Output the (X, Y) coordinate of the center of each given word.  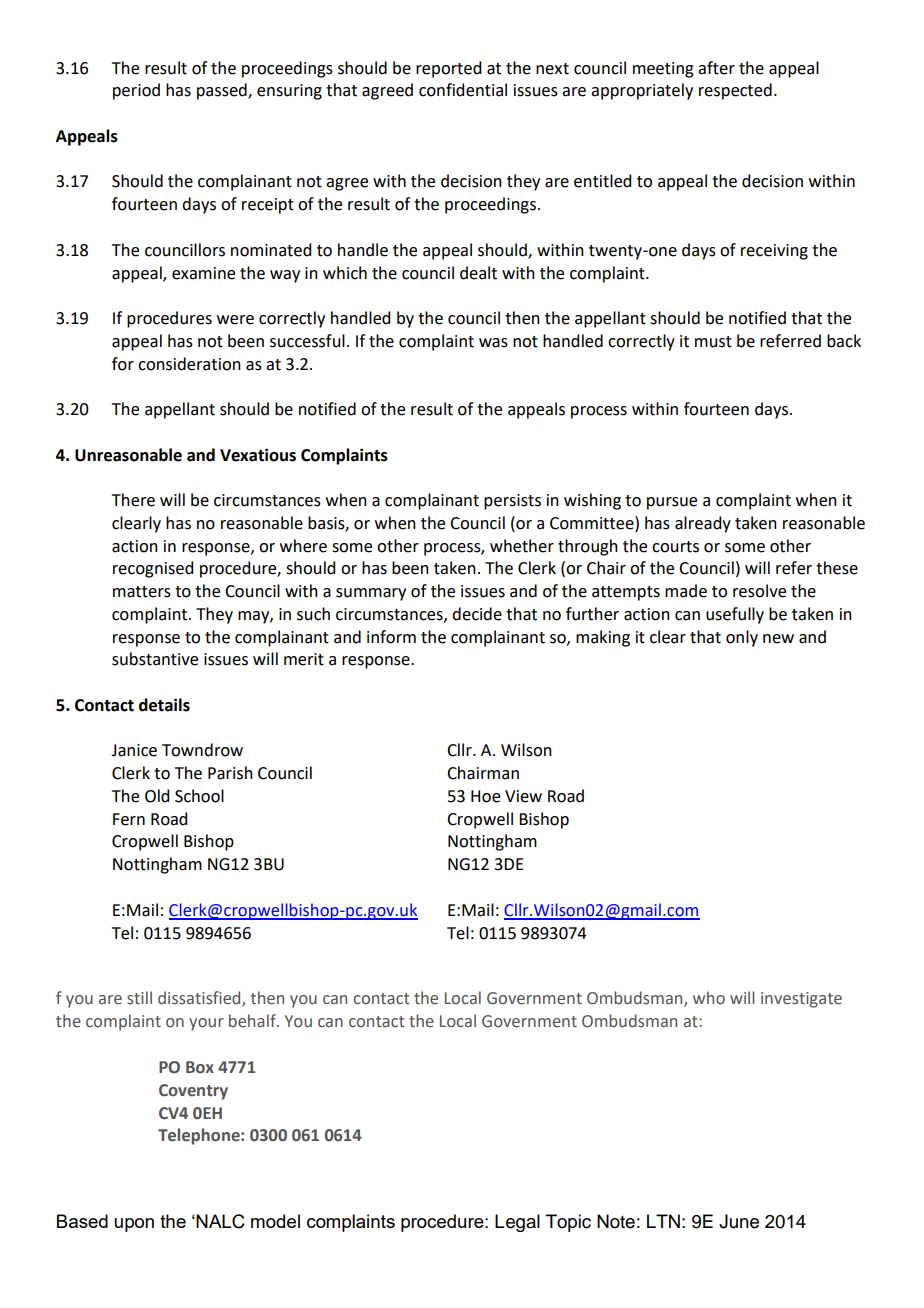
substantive (155, 659)
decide (477, 614)
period (136, 91)
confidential (463, 90)
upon (134, 1225)
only (742, 638)
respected (735, 91)
